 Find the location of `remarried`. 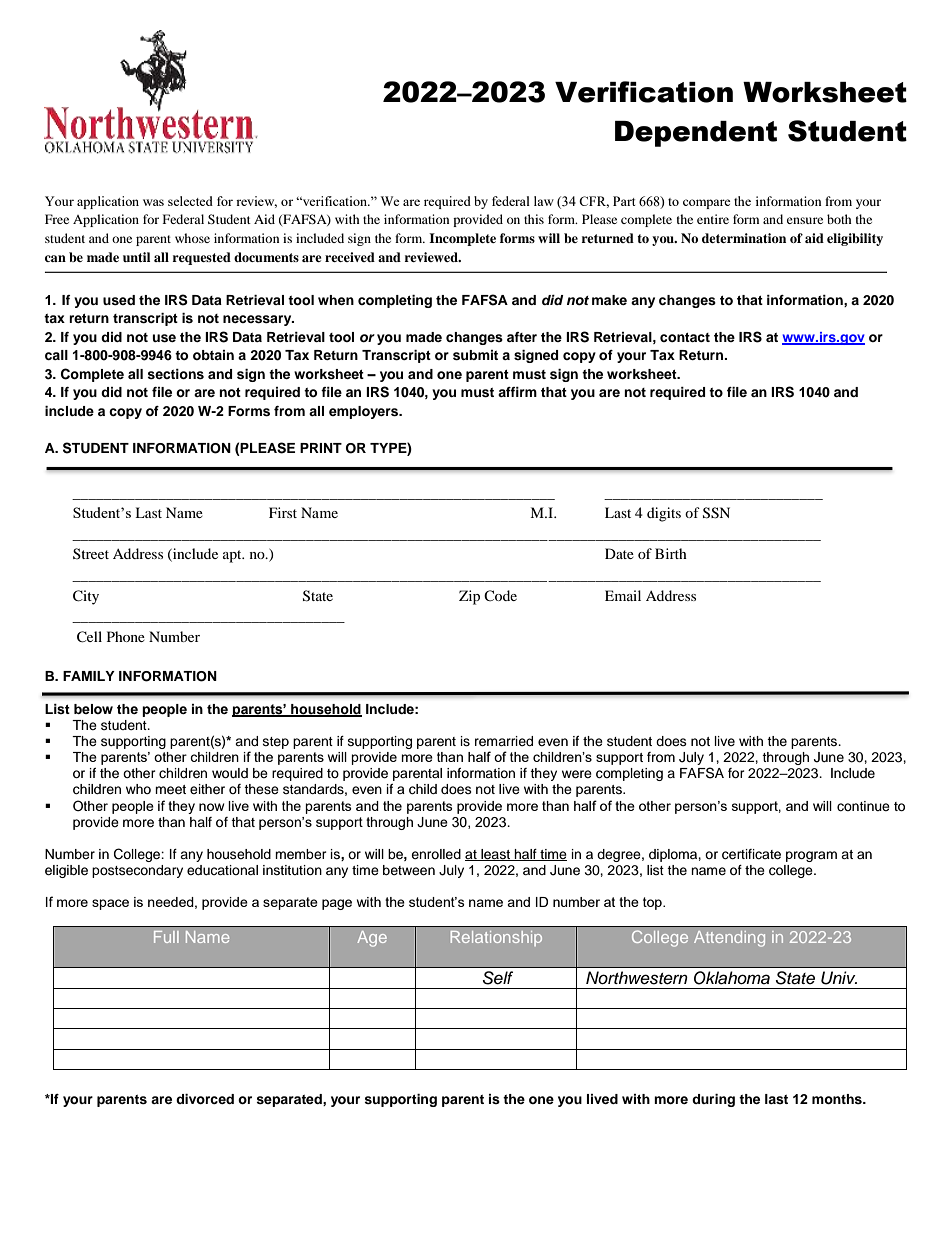

remarried is located at coordinates (504, 741).
